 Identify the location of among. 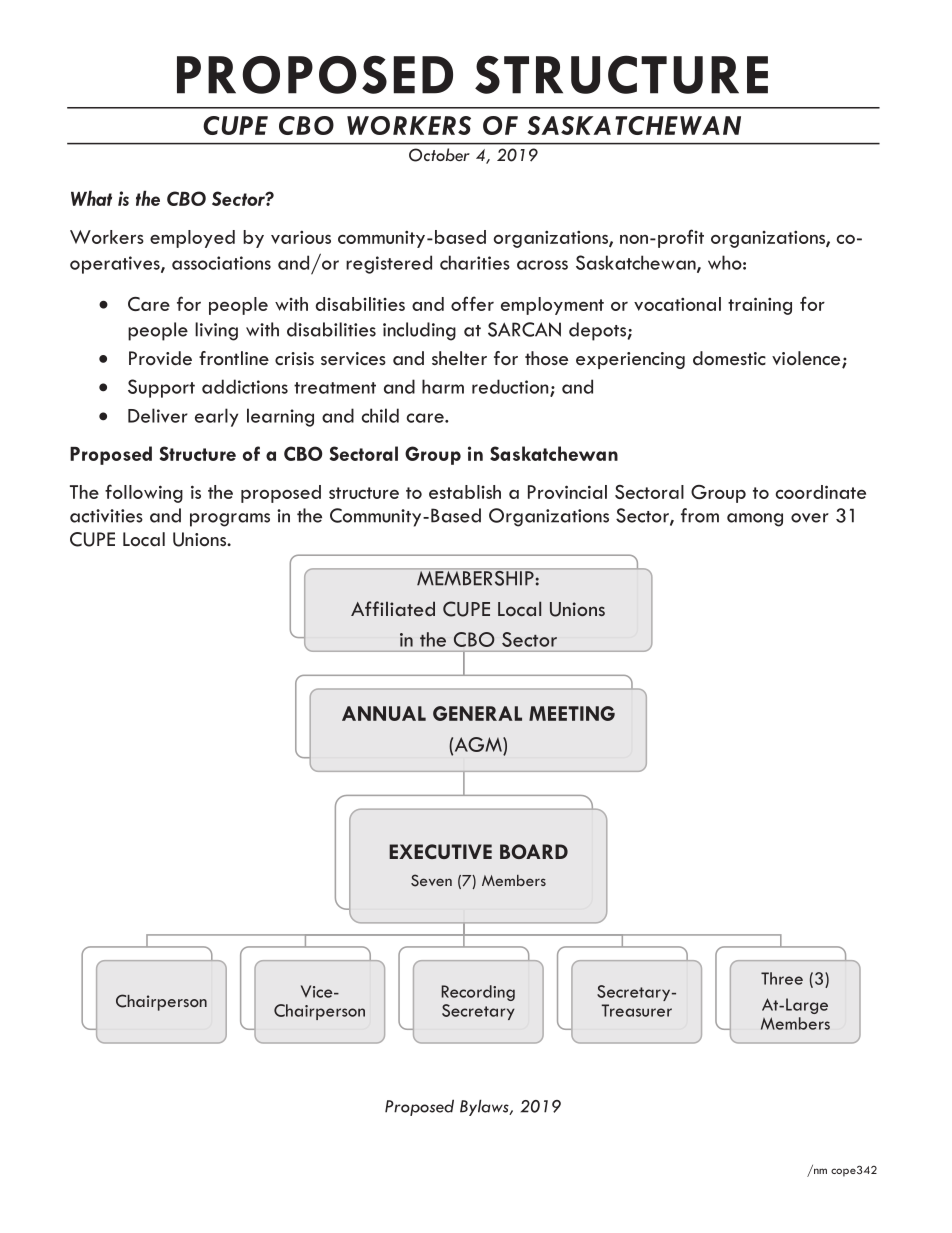
(755, 520).
